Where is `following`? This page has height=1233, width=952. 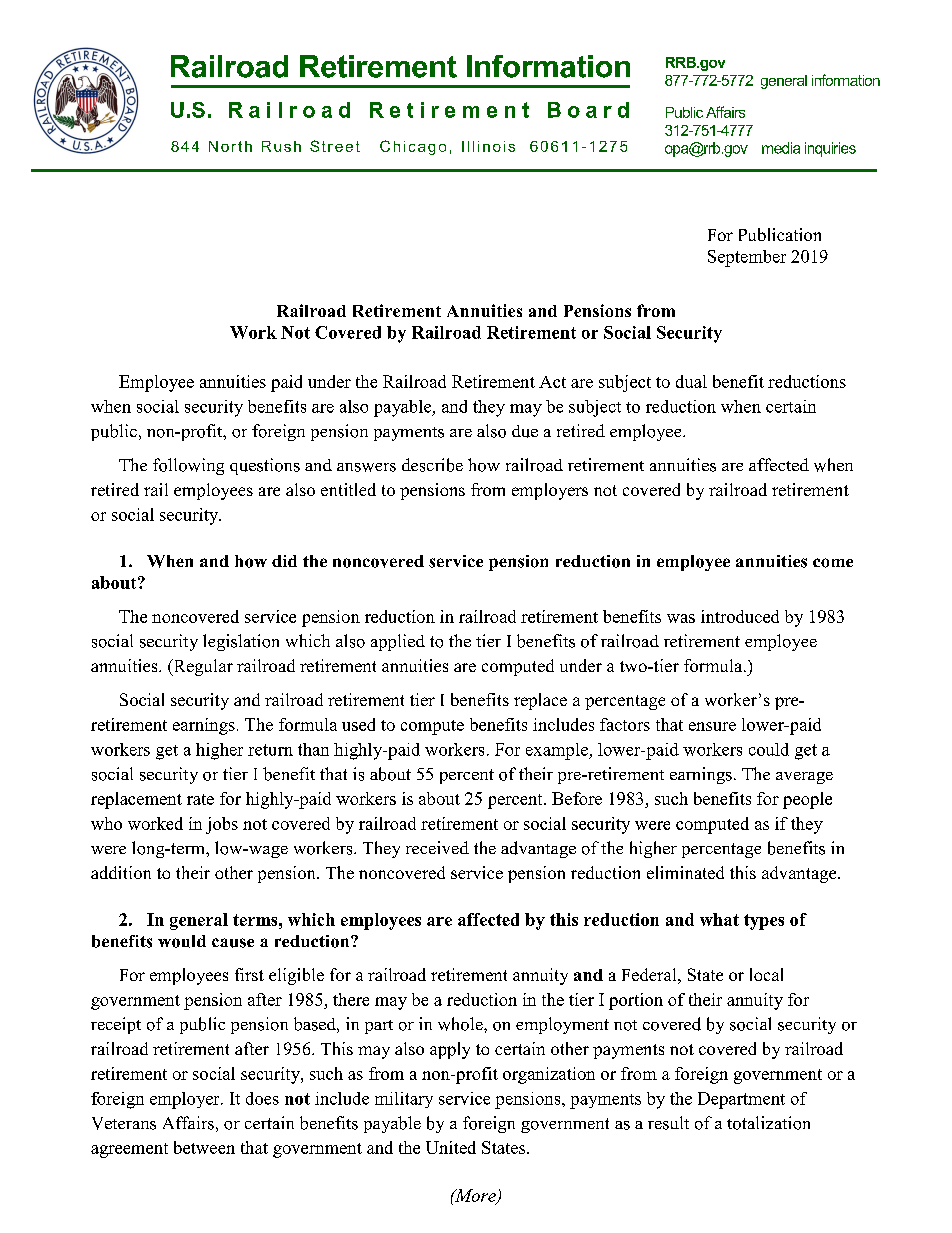
following is located at coordinates (188, 466).
